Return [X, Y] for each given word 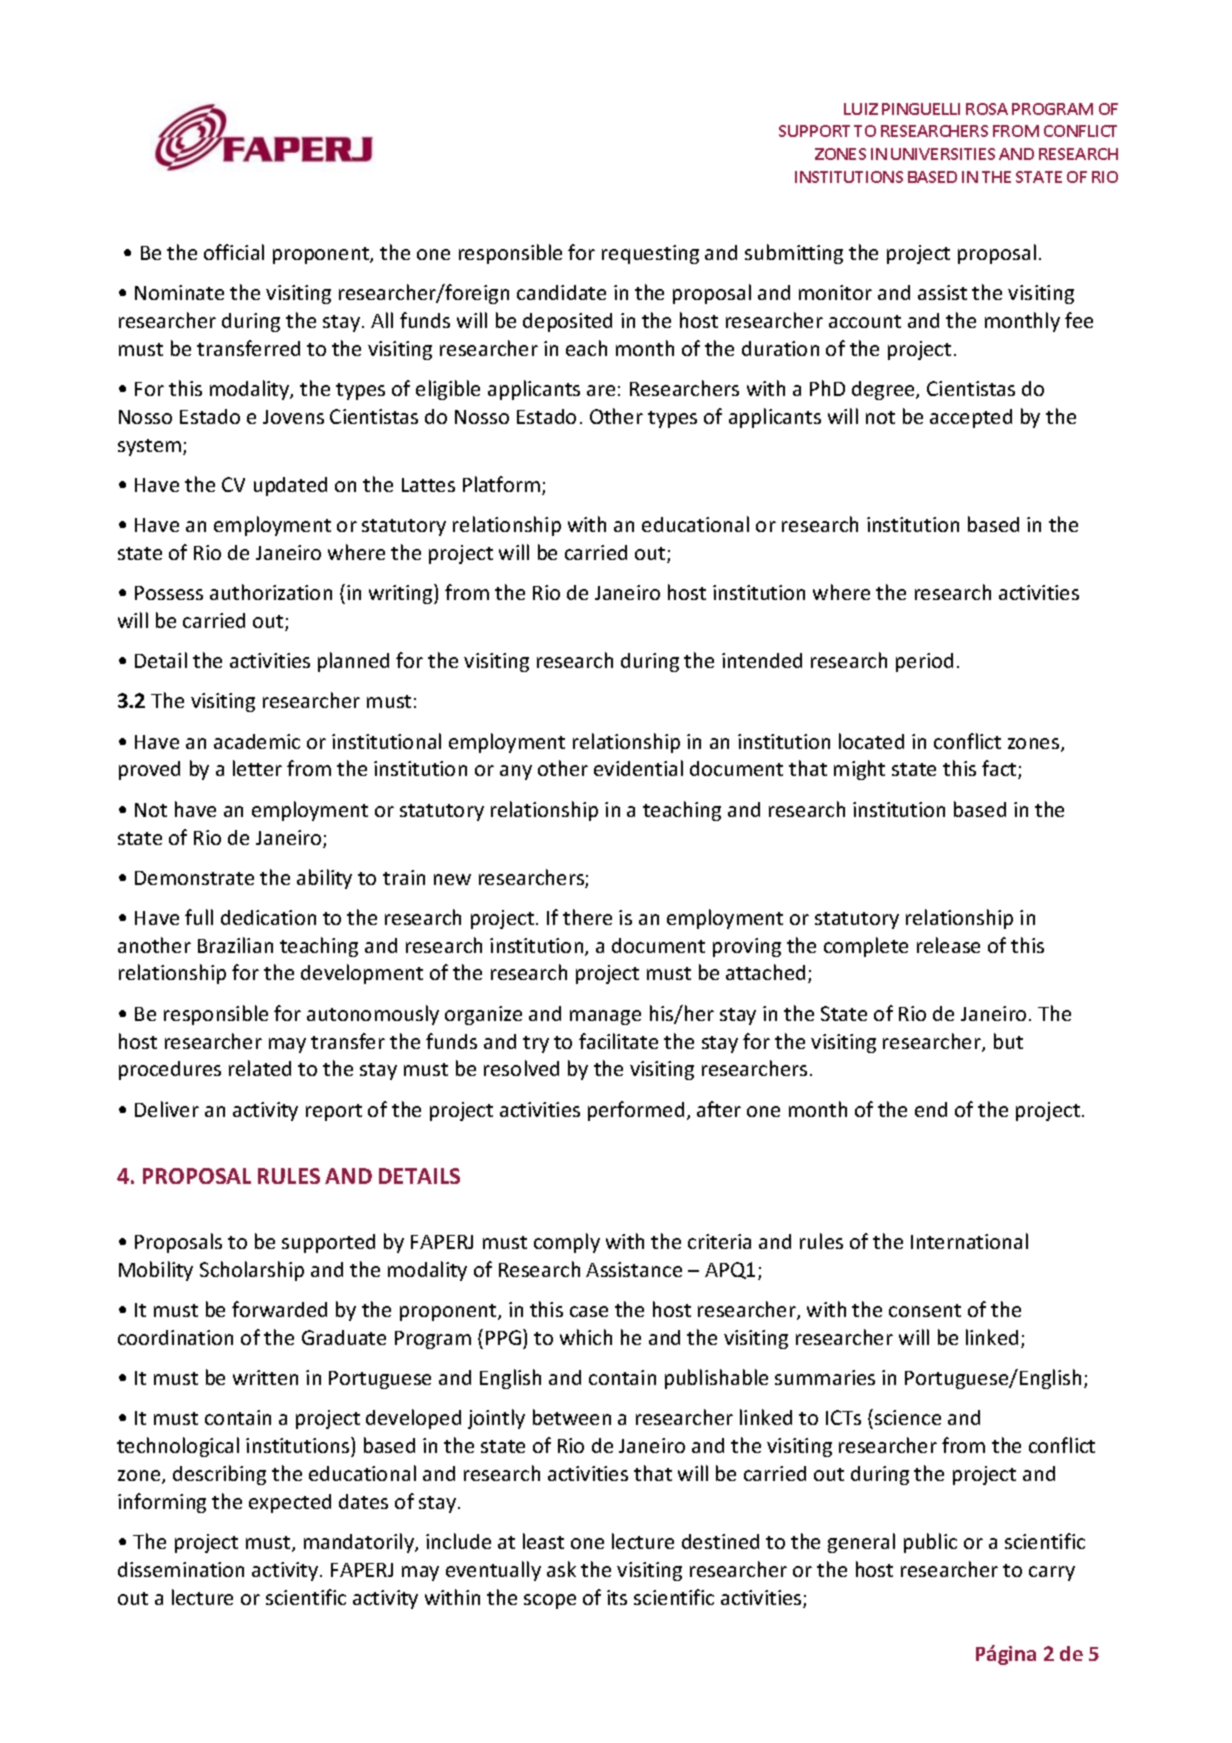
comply [567, 1243]
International [969, 1241]
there [587, 917]
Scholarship [252, 1271]
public [930, 1543]
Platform [501, 484]
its [617, 1597]
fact [1000, 769]
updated [290, 486]
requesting [650, 254]
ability [324, 879]
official [234, 252]
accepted [971, 418]
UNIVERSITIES [943, 154]
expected [290, 1503]
